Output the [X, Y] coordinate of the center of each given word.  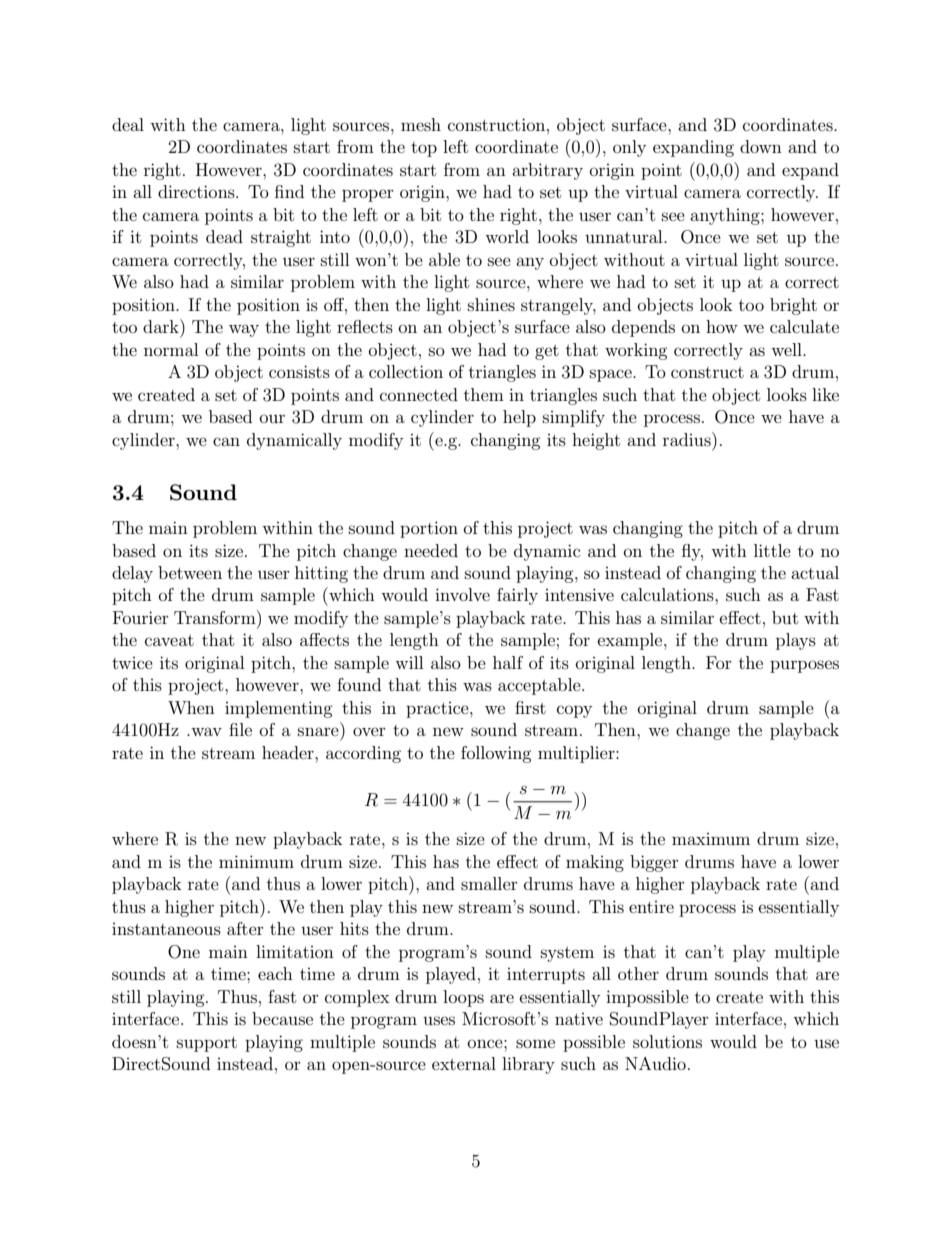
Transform [216, 617]
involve [462, 594]
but [785, 617]
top [424, 149]
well [787, 349]
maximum [711, 839]
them [484, 394]
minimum [256, 861]
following [496, 754]
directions [197, 191]
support [207, 1044]
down [761, 146]
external [464, 1063]
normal [171, 349]
